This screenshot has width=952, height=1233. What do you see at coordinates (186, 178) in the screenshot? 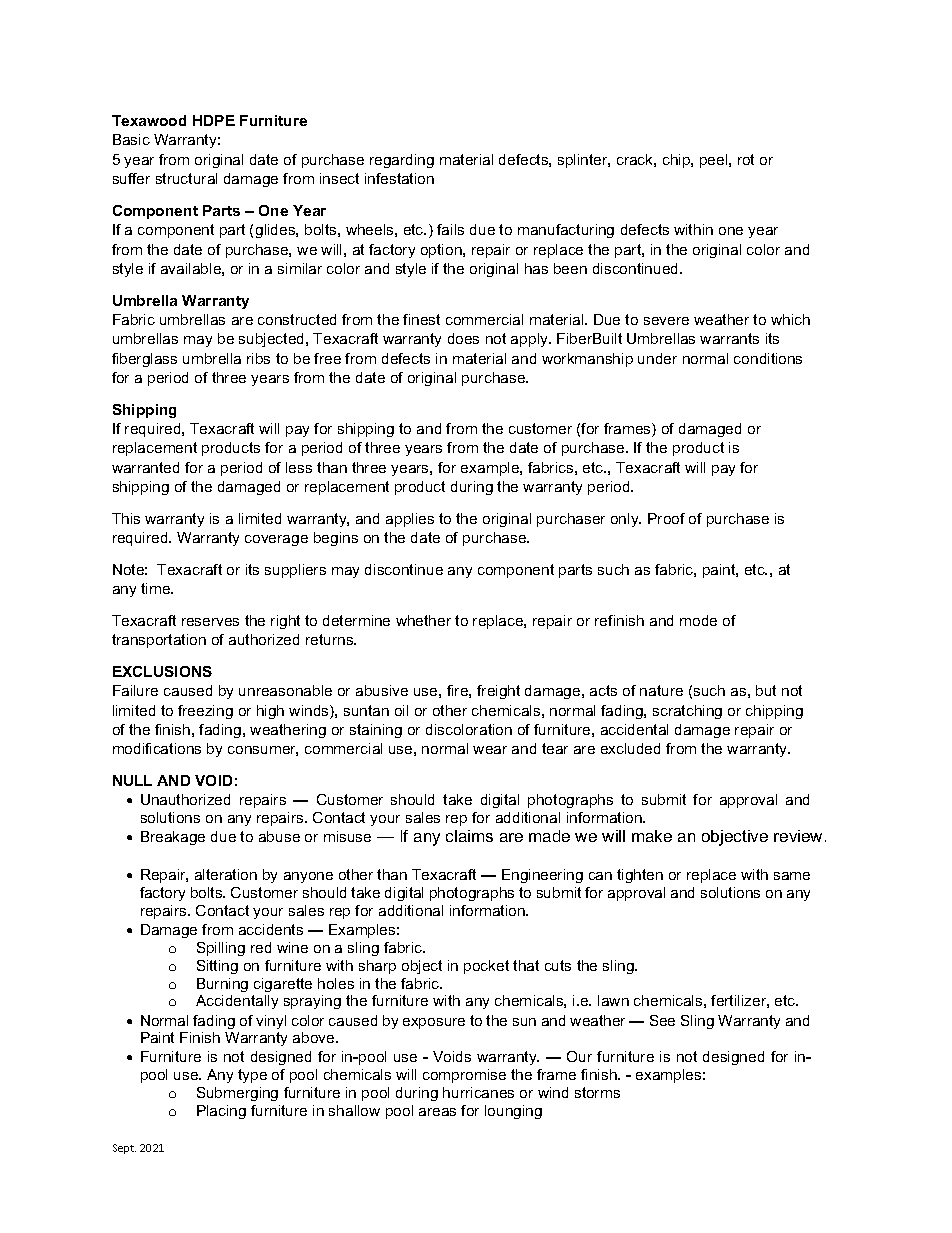
I see `structural` at bounding box center [186, 178].
